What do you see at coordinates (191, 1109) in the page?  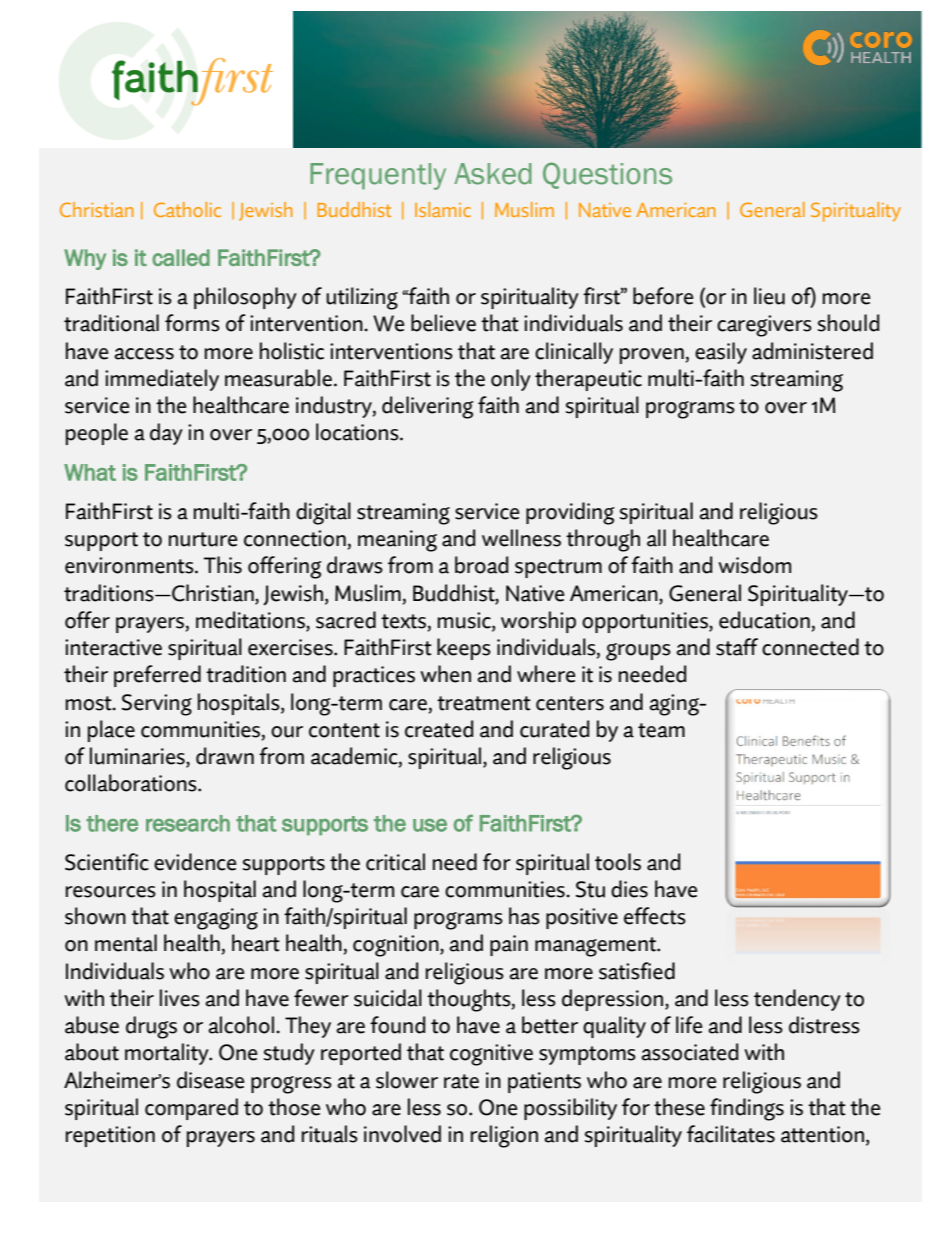 I see `compared` at bounding box center [191, 1109].
